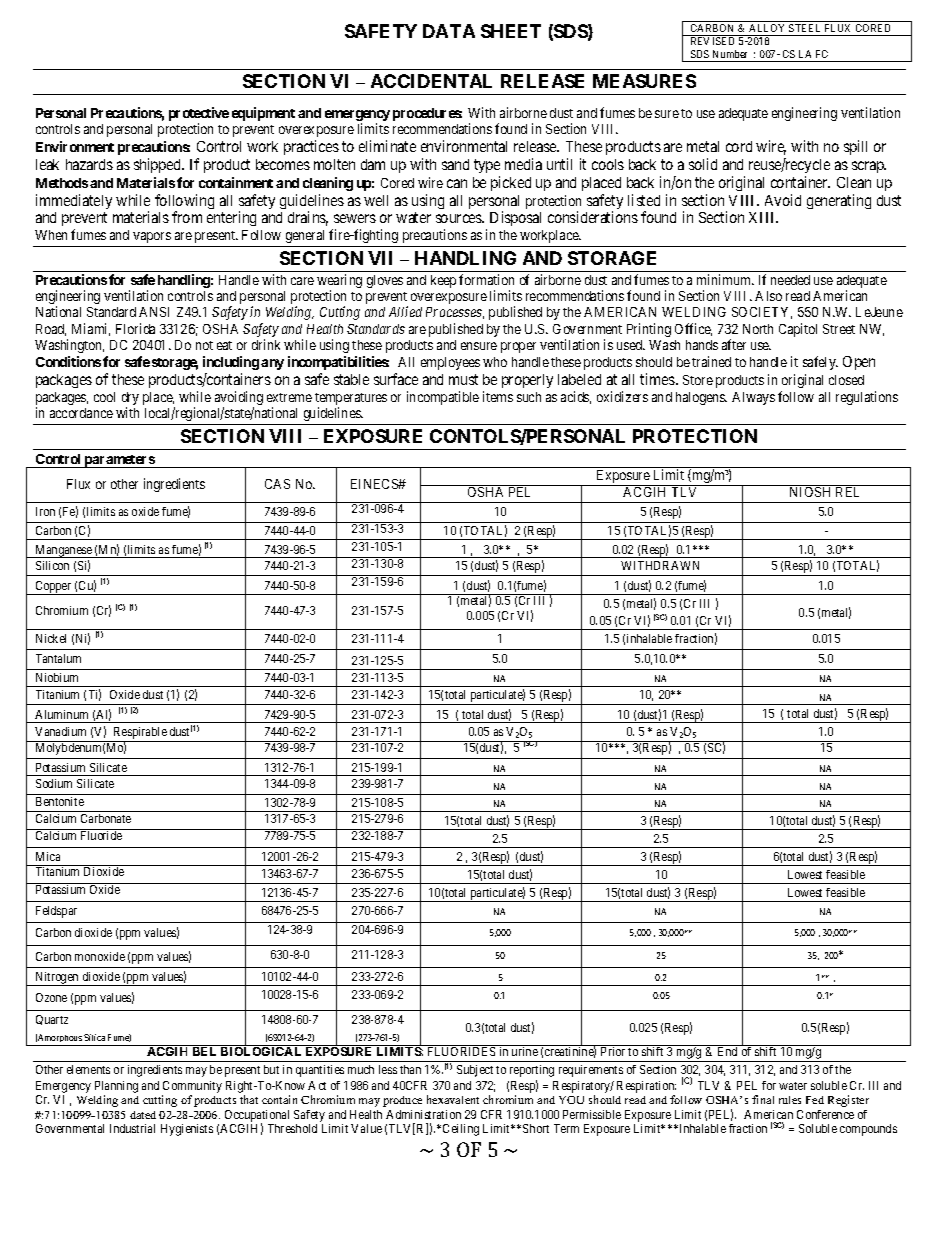 This document has height=1233, width=952. I want to click on final, so click(763, 1099).
